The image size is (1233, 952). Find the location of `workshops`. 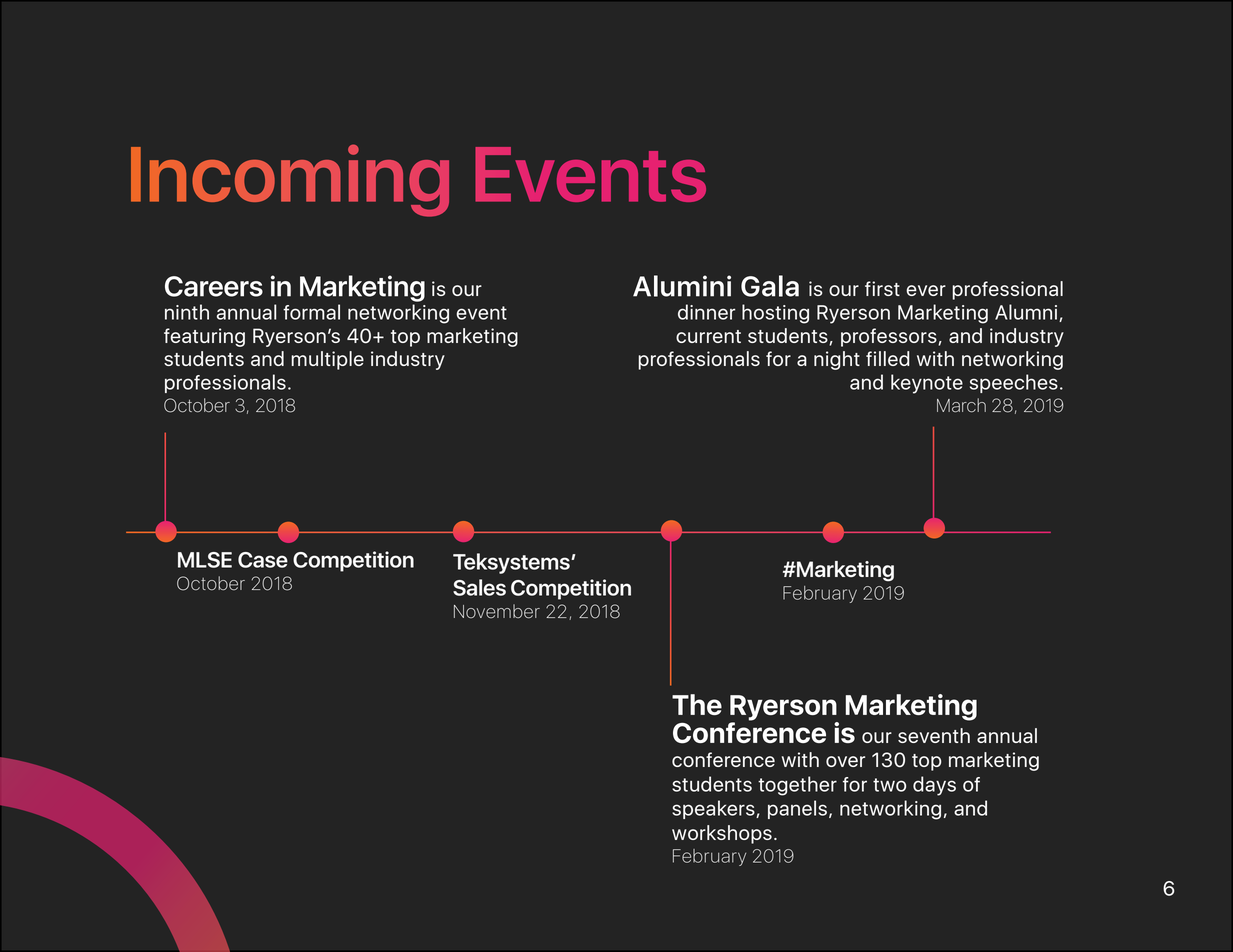

workshops is located at coordinates (722, 834).
